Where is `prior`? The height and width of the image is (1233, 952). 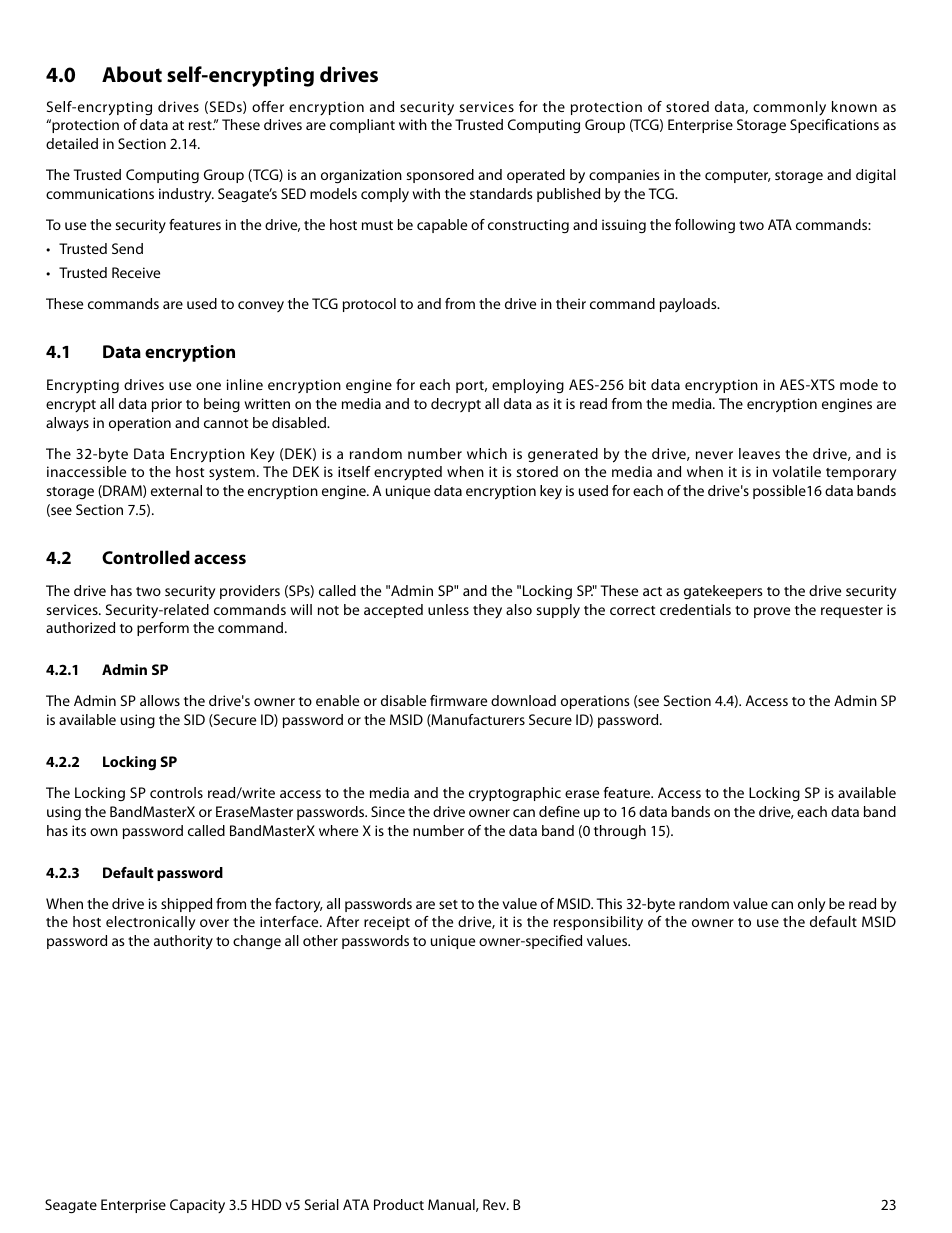 prior is located at coordinates (167, 405).
